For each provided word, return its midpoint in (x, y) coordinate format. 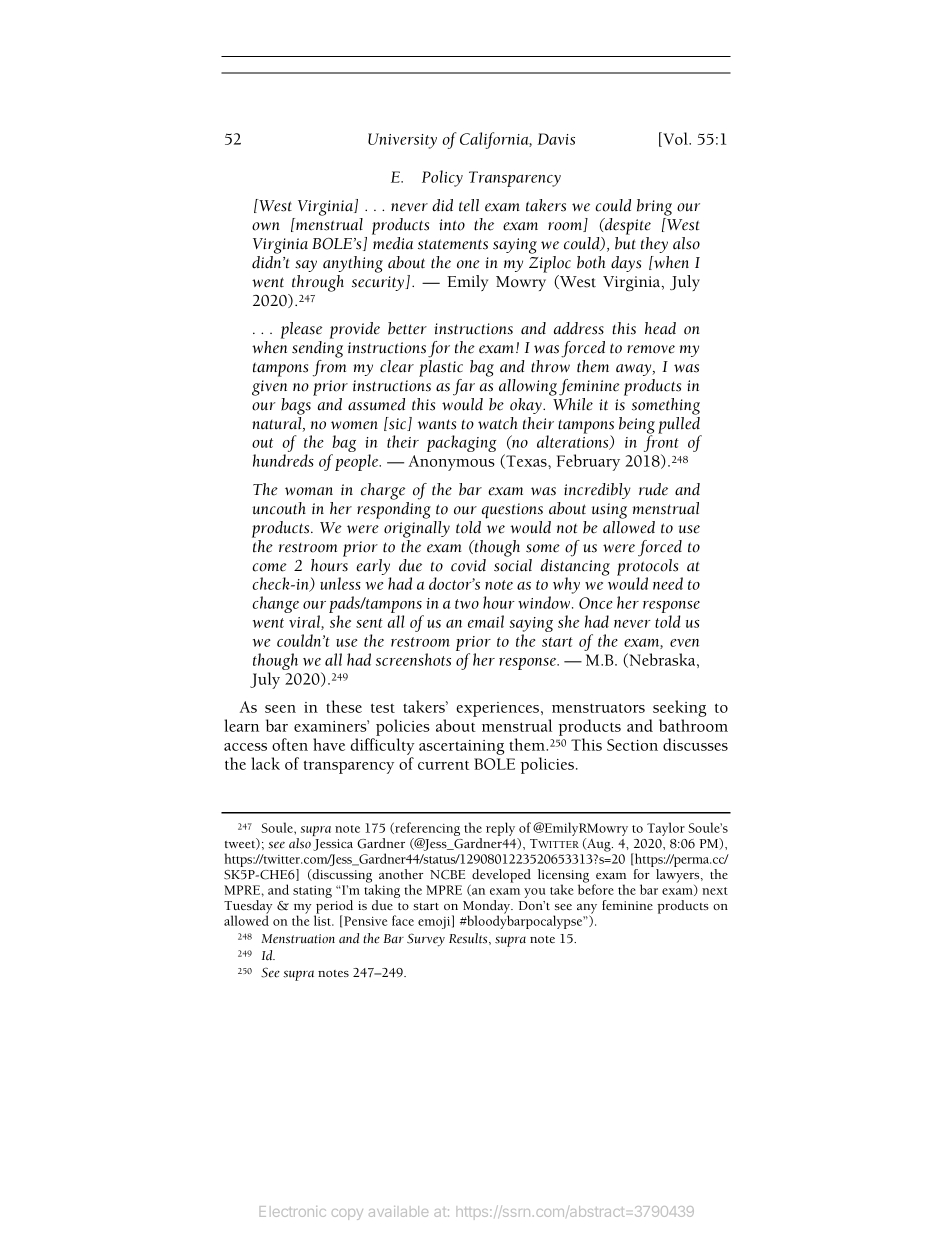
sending (317, 349)
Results (469, 939)
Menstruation (298, 939)
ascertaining (461, 747)
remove (651, 349)
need (668, 583)
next (715, 891)
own (265, 226)
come (269, 567)
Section (632, 745)
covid (468, 565)
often (290, 744)
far (464, 387)
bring (654, 207)
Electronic (293, 1211)
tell (469, 205)
